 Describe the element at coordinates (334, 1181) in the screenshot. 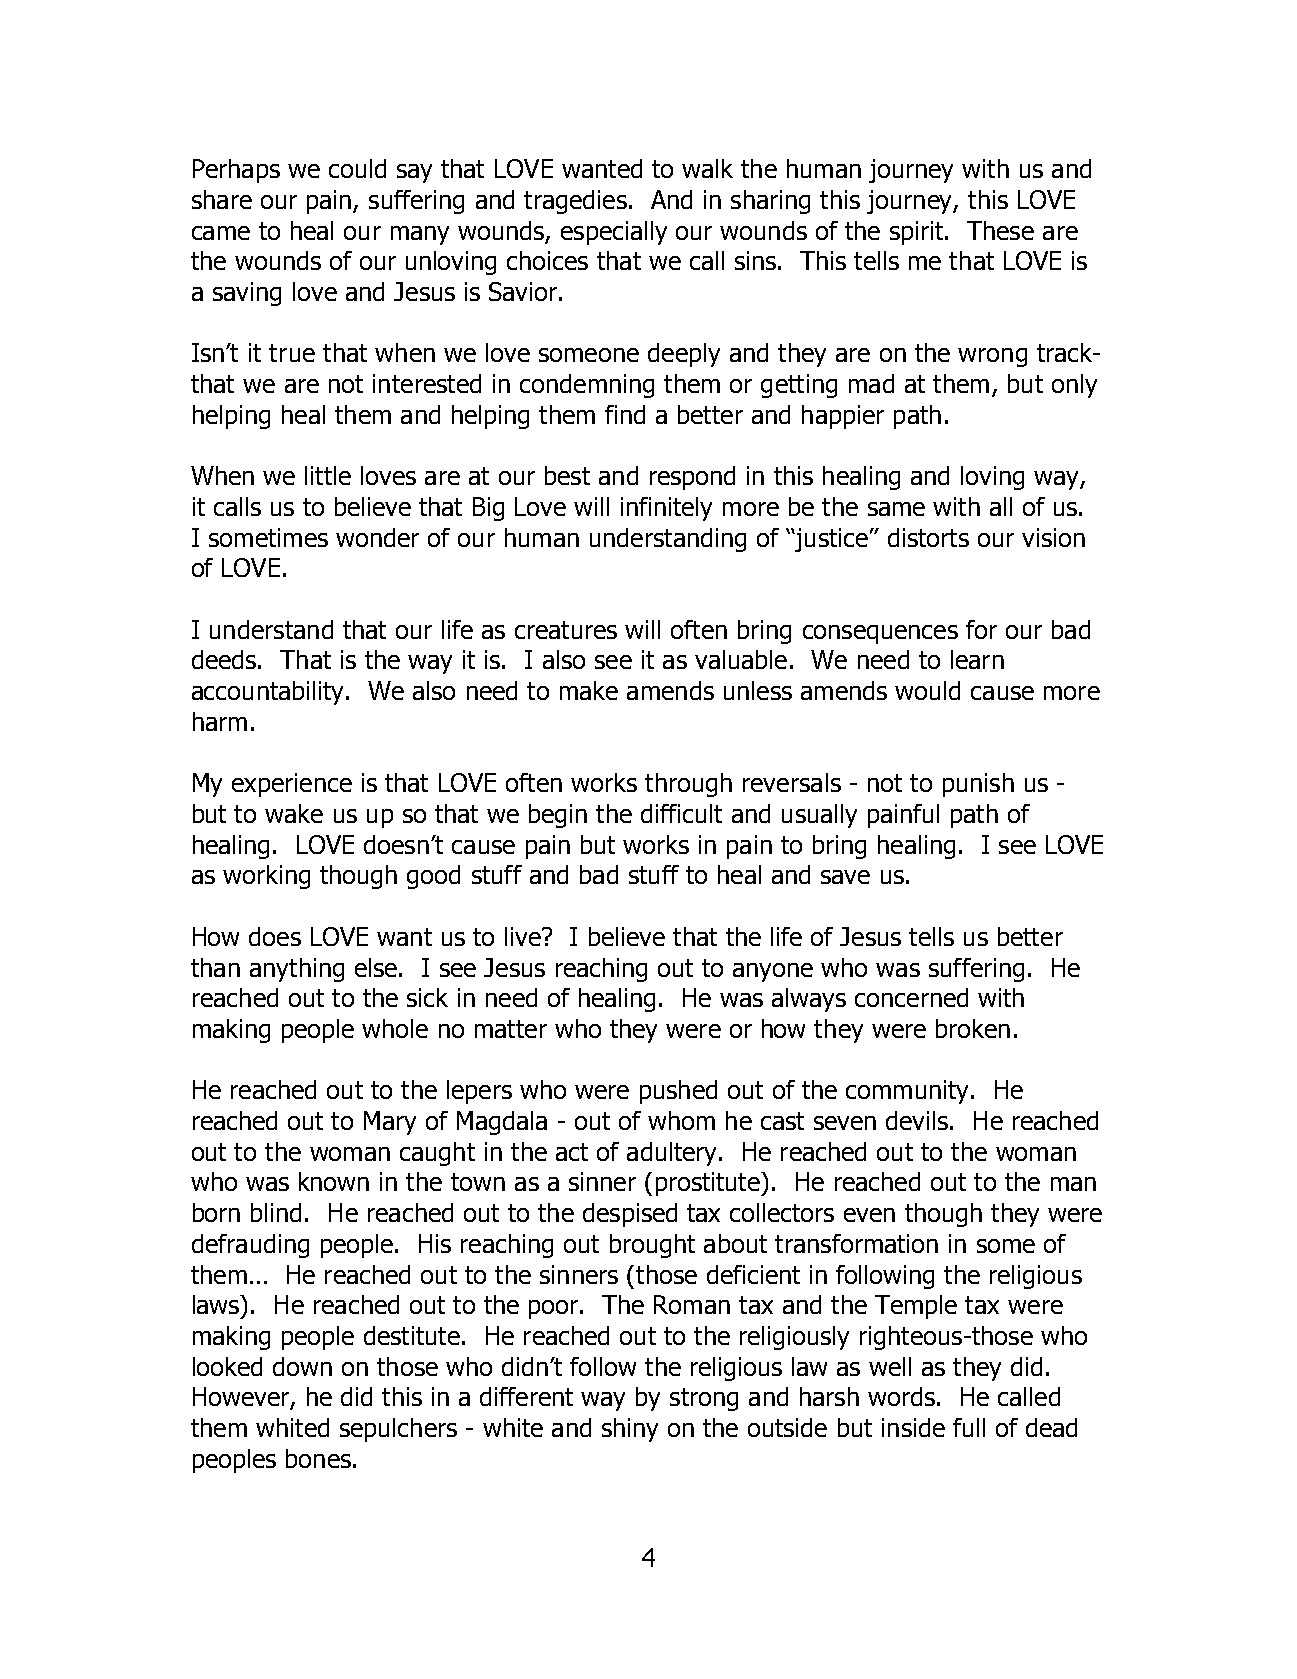

I see `known` at that location.
